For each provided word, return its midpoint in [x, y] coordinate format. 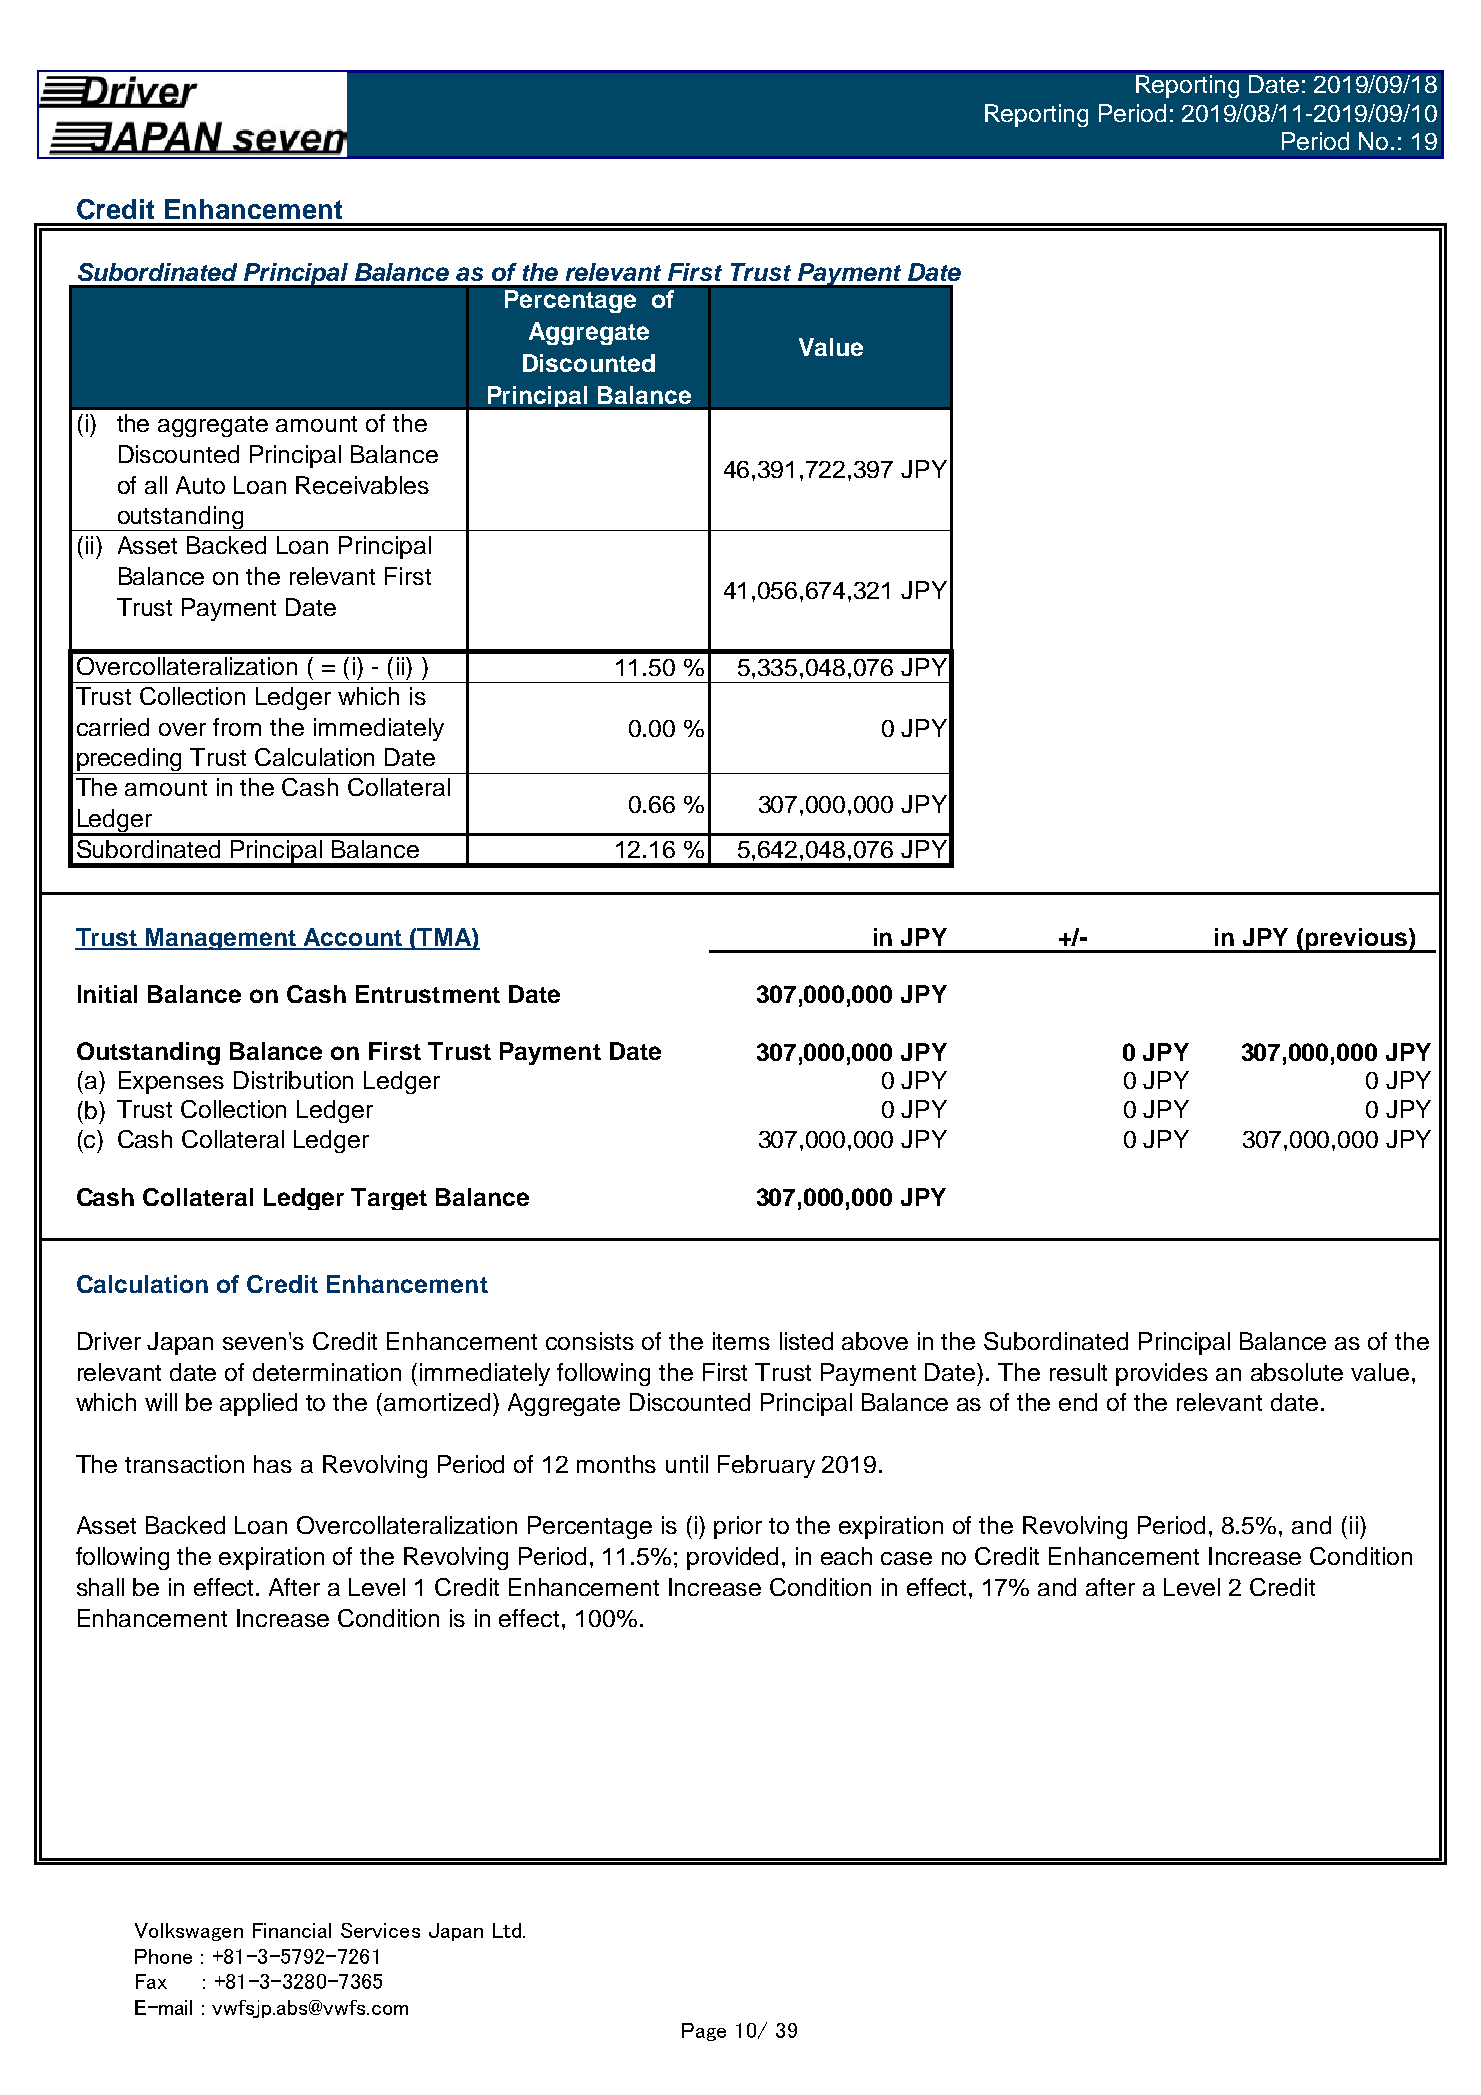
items [741, 1341]
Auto [200, 485]
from [237, 727]
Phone [163, 1956]
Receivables [362, 485]
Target [389, 1199]
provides [1162, 1374]
